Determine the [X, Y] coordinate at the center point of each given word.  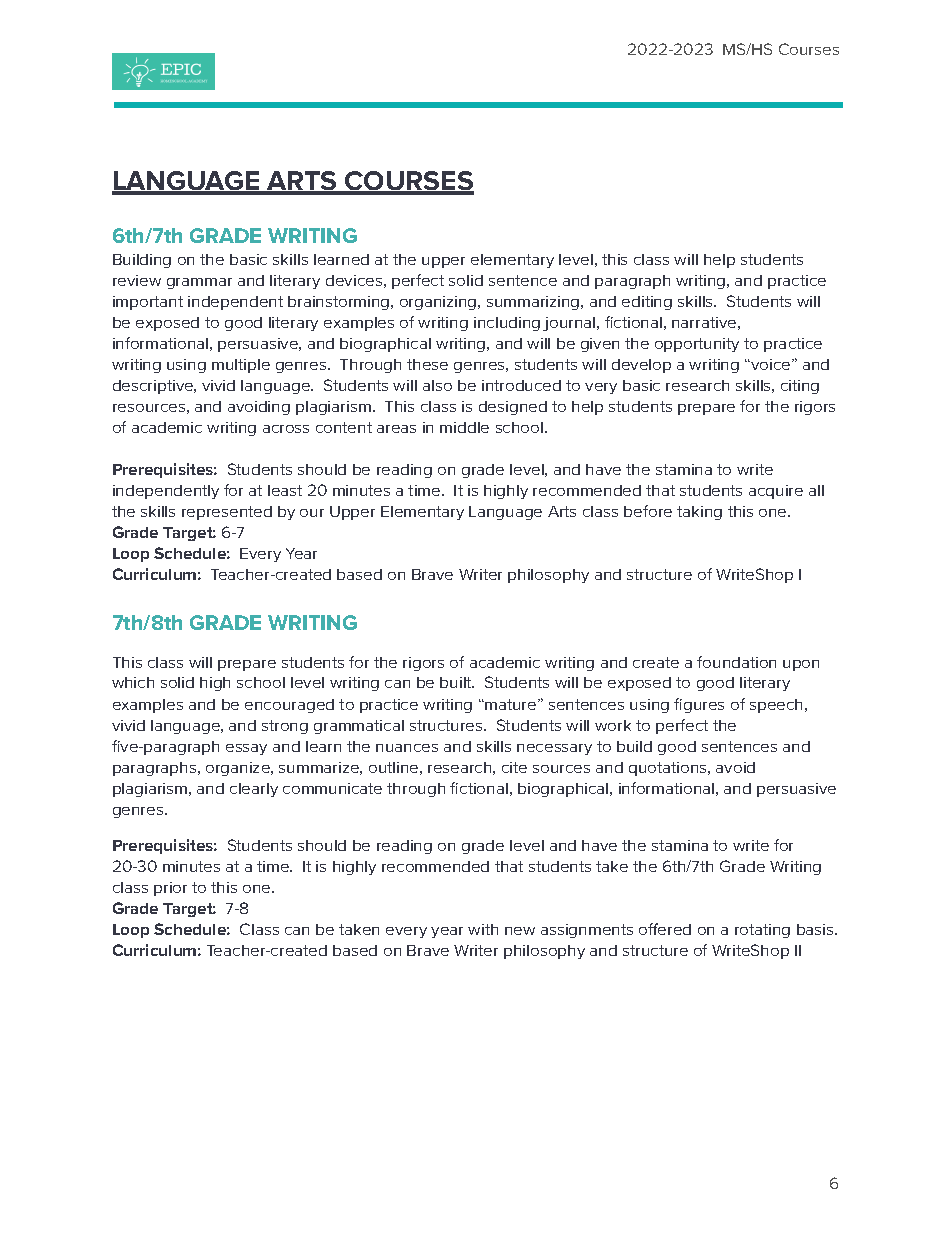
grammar [199, 283]
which [133, 682]
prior [170, 889]
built [457, 682]
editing [647, 303]
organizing [439, 303]
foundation [736, 662]
